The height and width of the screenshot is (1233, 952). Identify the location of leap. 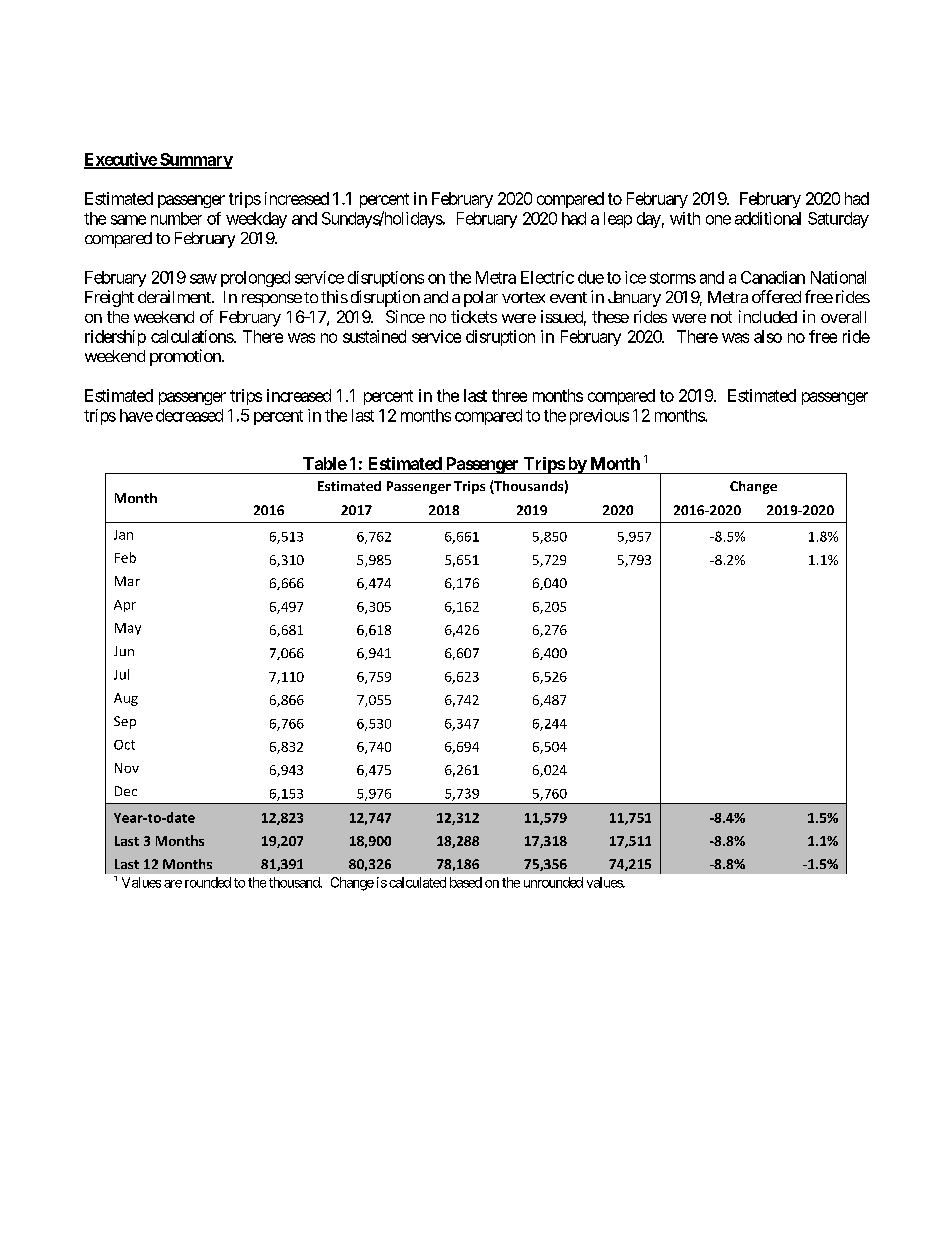
(618, 220).
